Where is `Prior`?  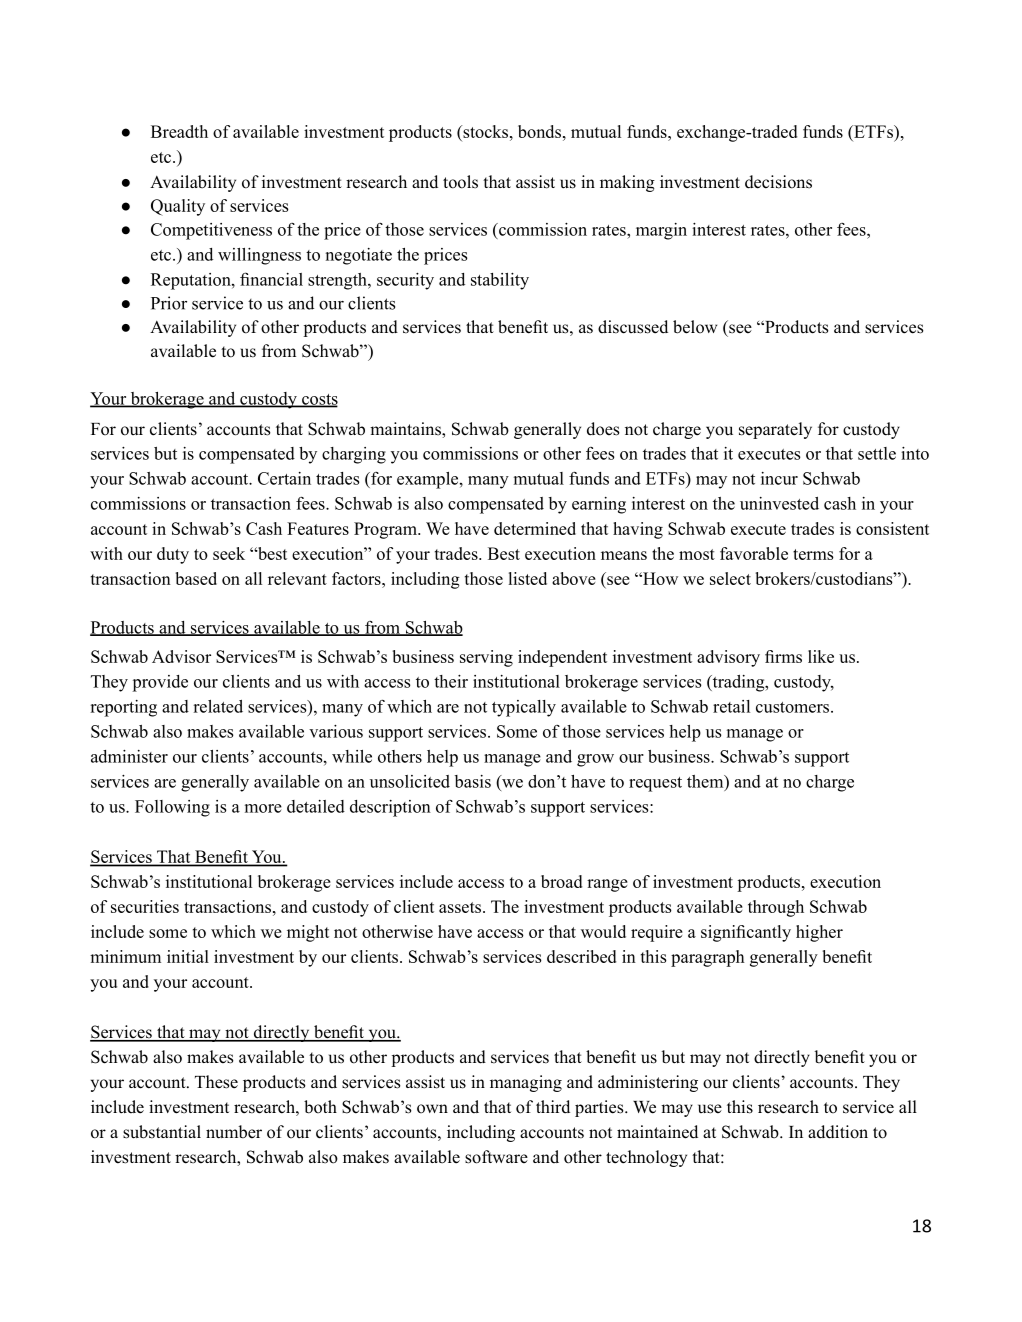 Prior is located at coordinates (169, 303).
